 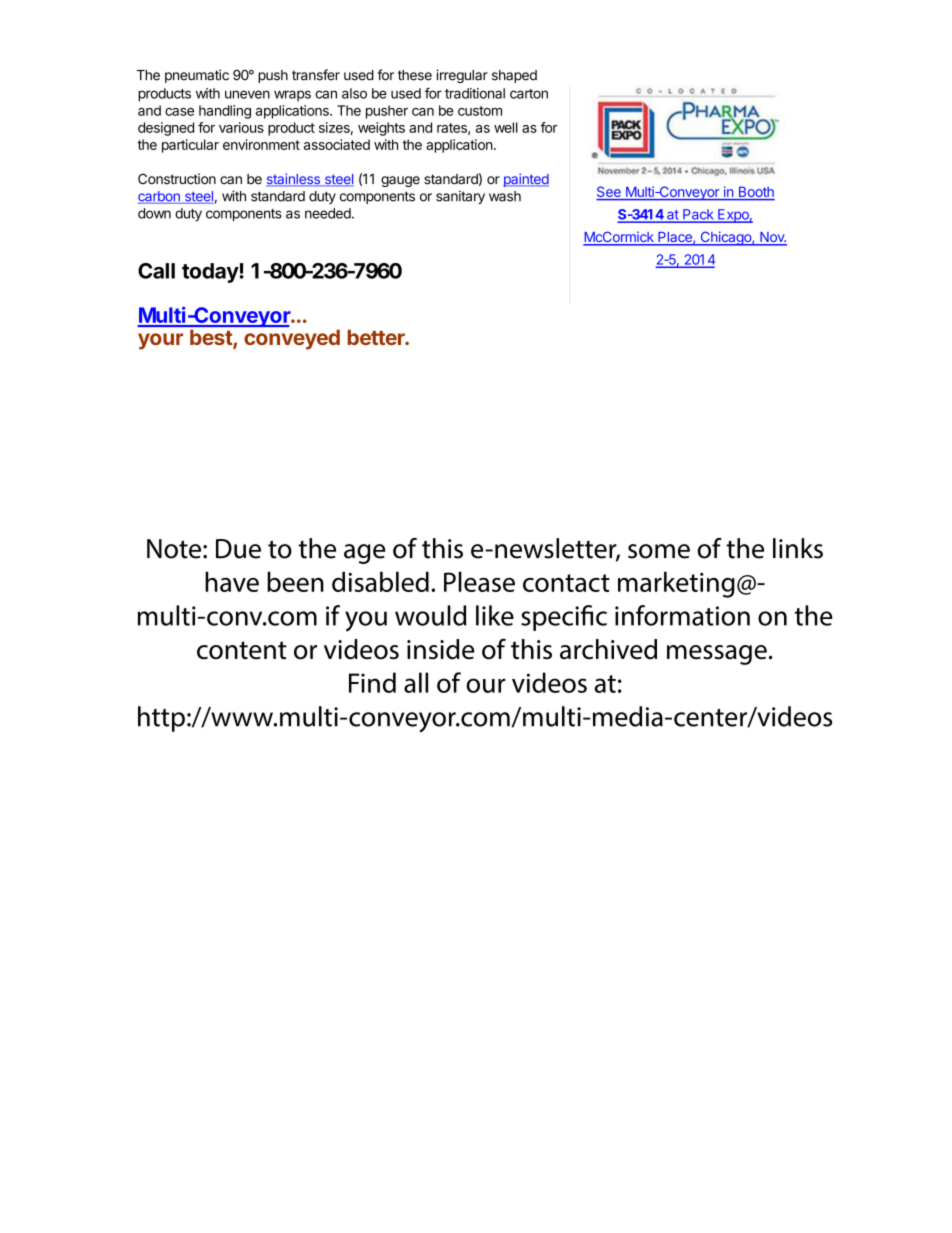 I want to click on Please, so click(x=479, y=581).
